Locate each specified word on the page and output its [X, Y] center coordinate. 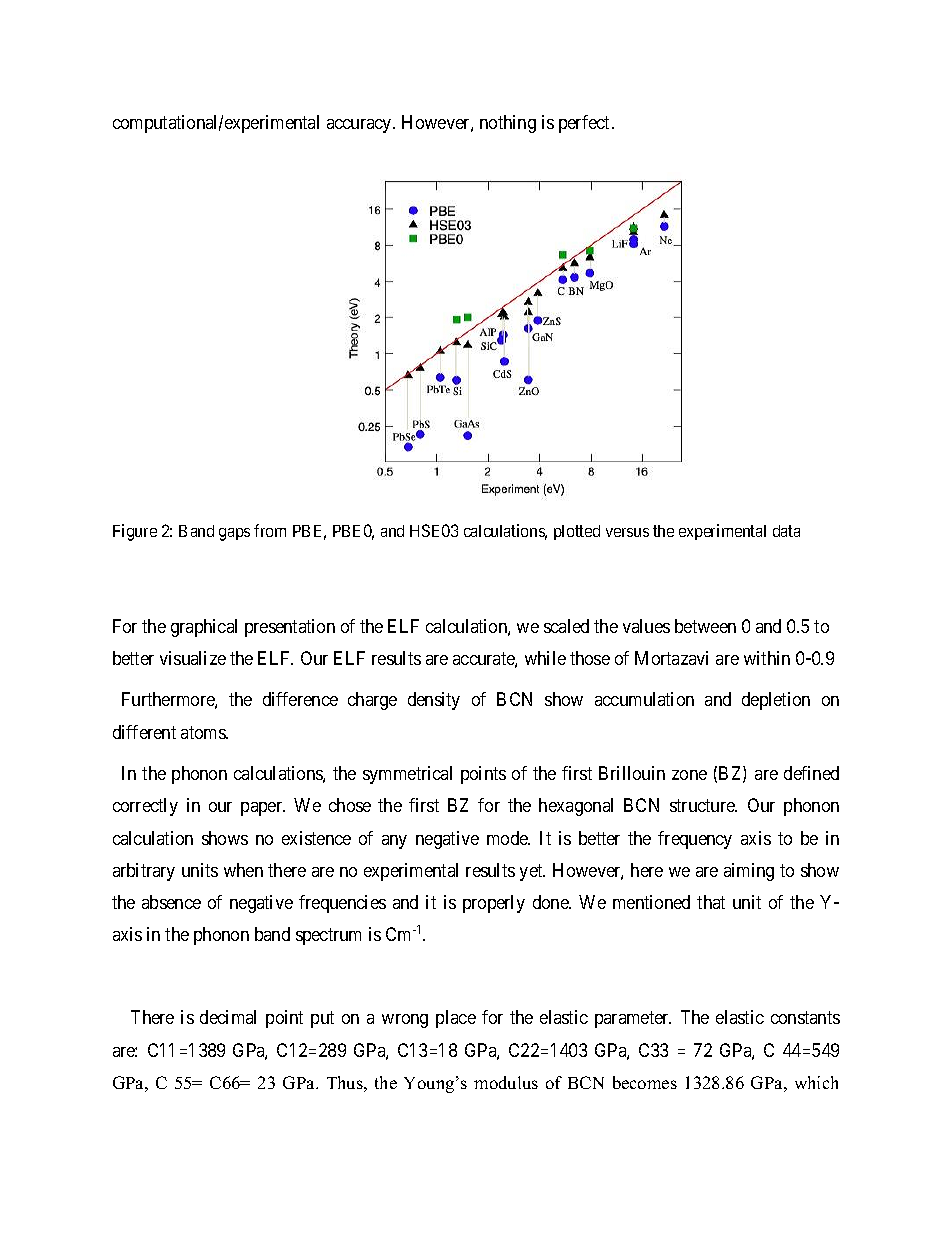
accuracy [360, 126]
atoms [204, 732]
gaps [234, 534]
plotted [577, 532]
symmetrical [407, 775]
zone [689, 775]
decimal [228, 1017]
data [786, 531]
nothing [508, 124]
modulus [506, 1082]
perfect [584, 124]
